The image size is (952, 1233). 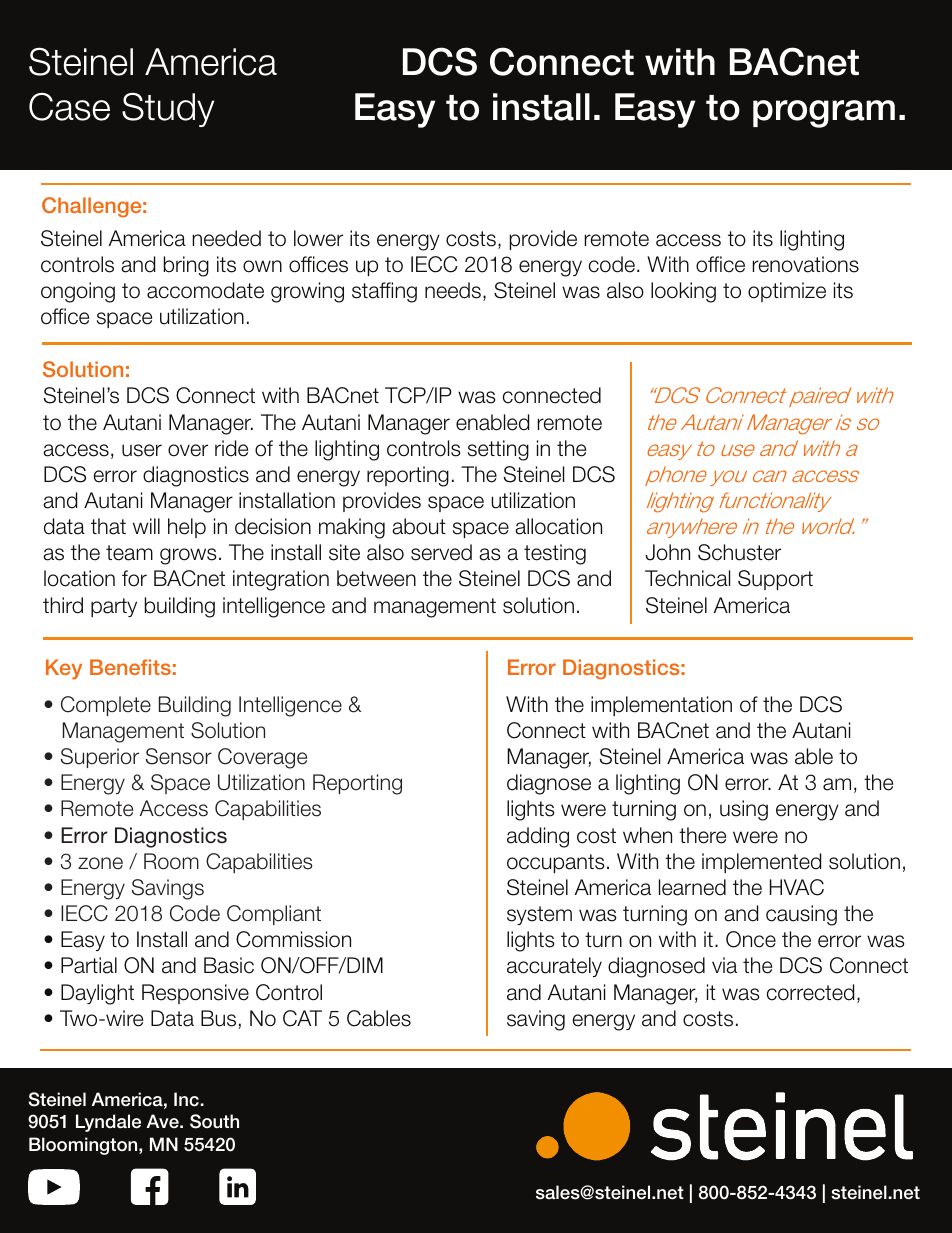 What do you see at coordinates (824, 114) in the page?
I see `program` at bounding box center [824, 114].
